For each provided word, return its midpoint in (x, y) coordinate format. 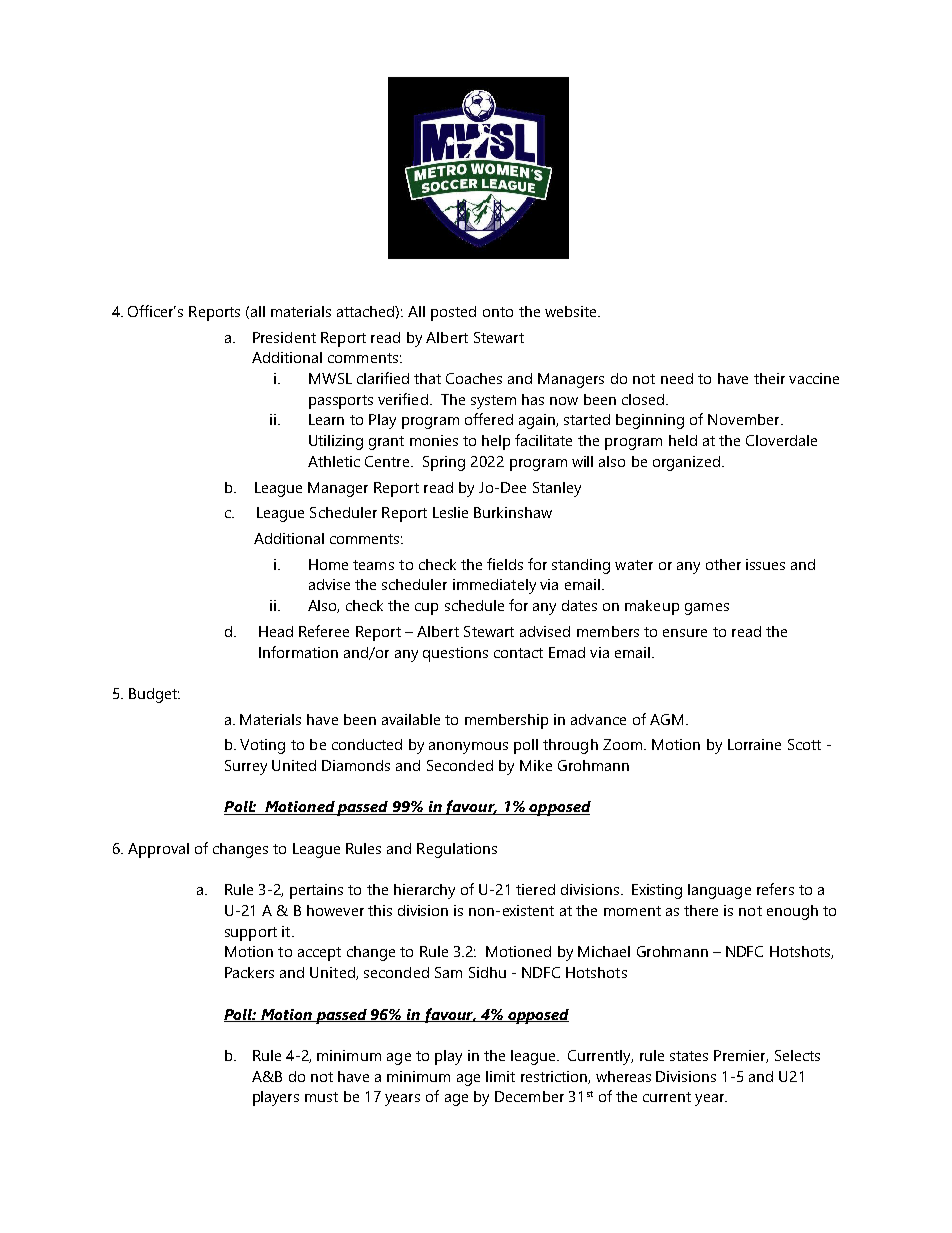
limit (500, 1076)
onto (498, 312)
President (284, 337)
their (769, 378)
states (689, 1056)
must (321, 1097)
